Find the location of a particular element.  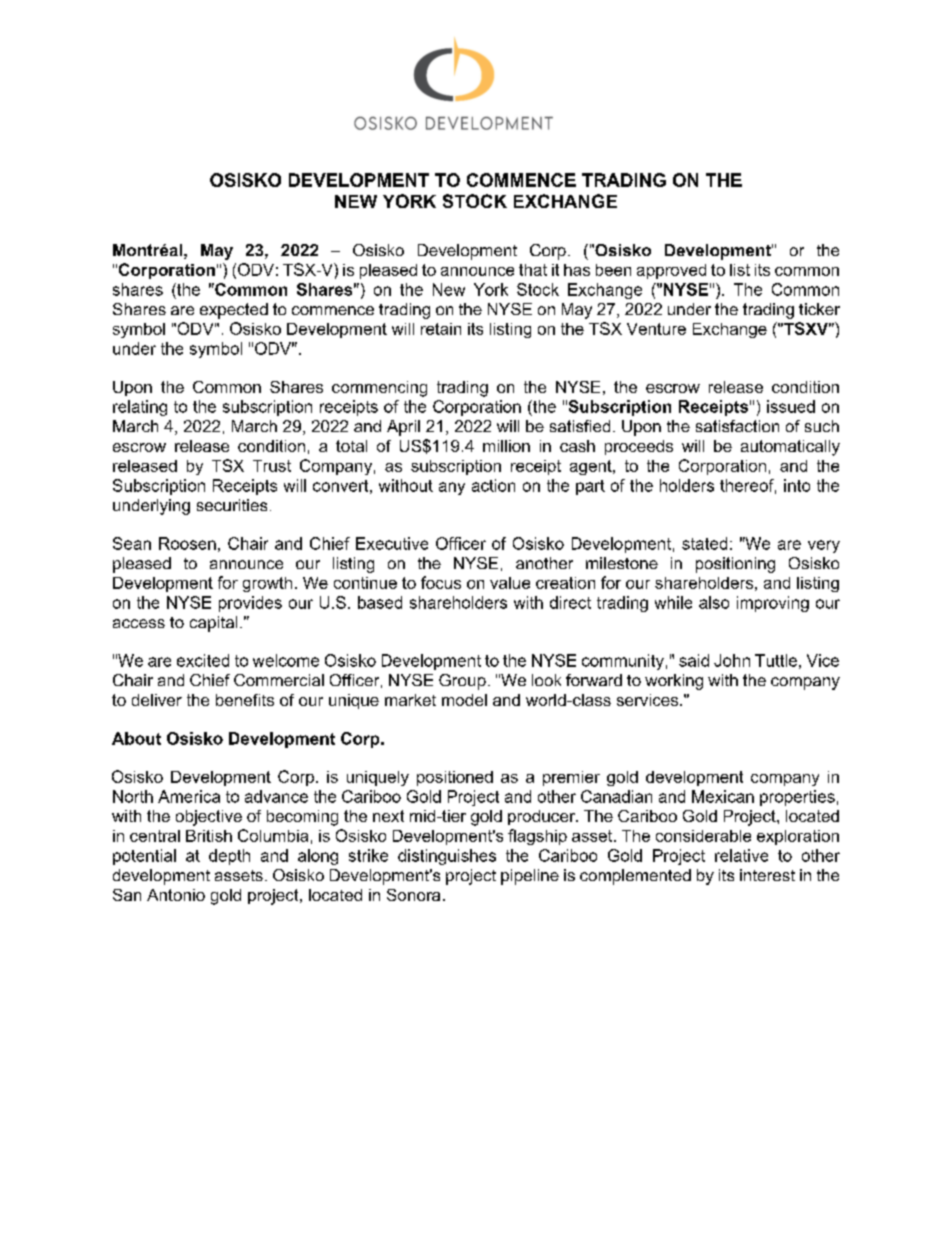

Group is located at coordinates (462, 682).
